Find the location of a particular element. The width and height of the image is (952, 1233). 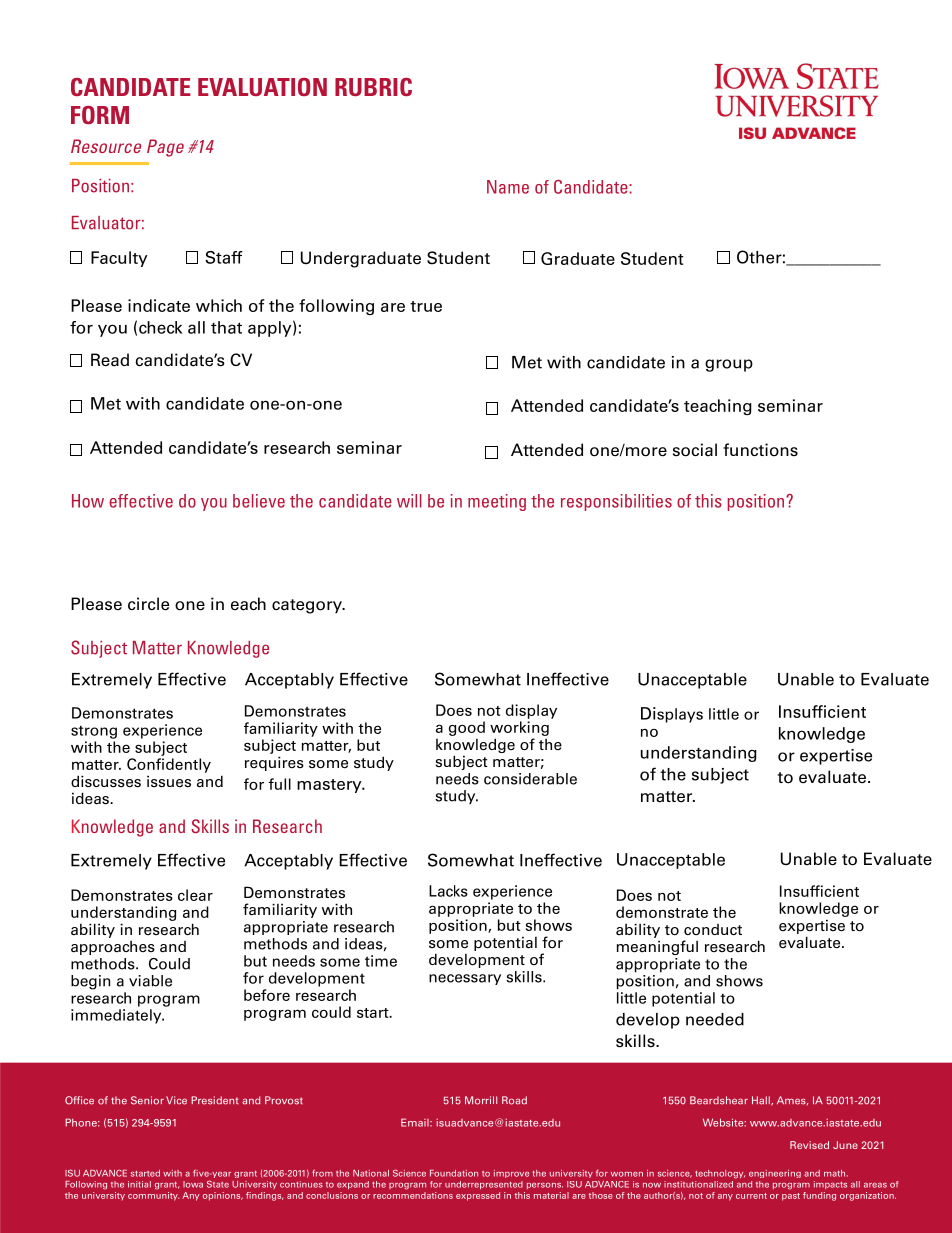

Page is located at coordinates (165, 148).
